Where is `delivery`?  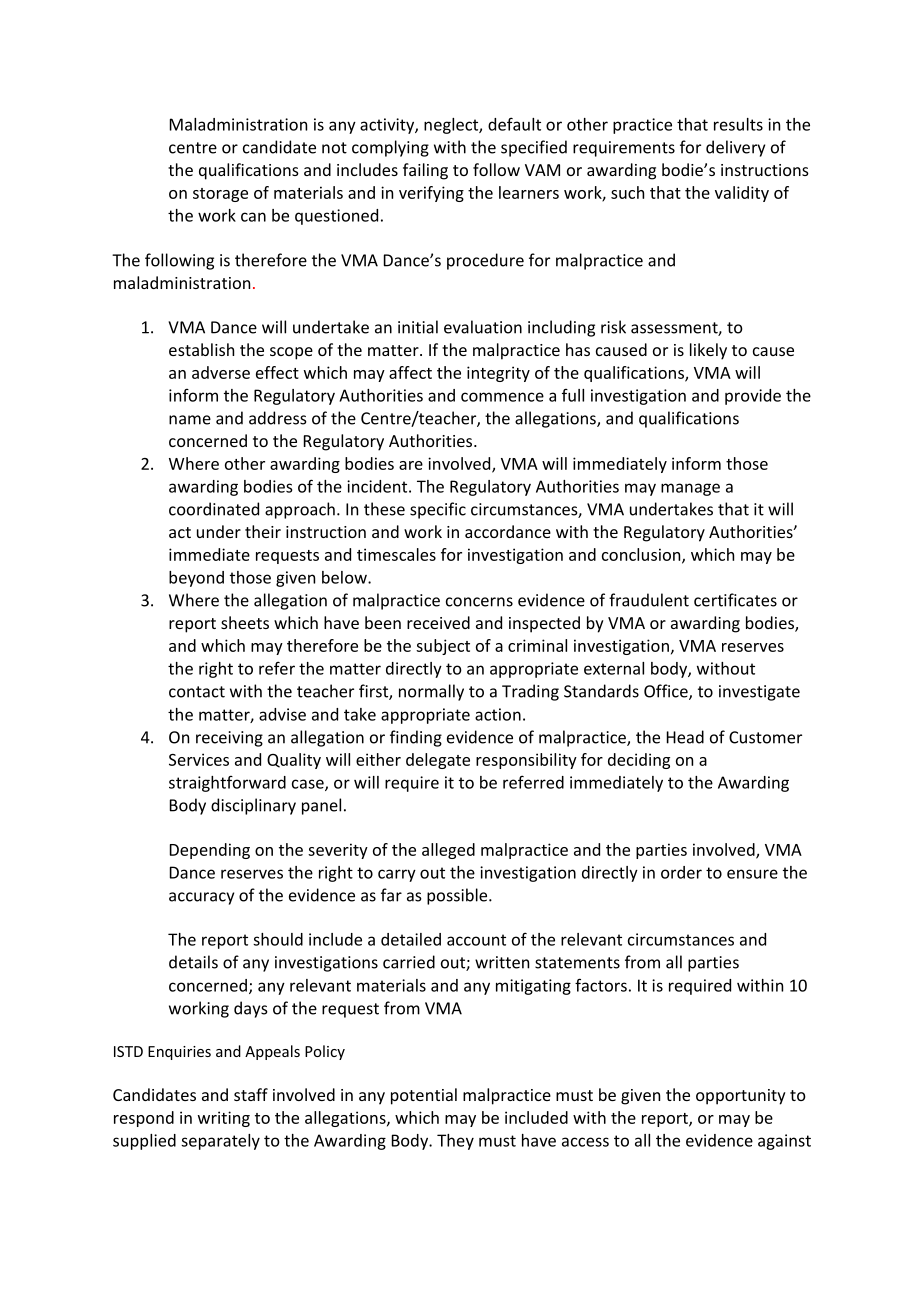 delivery is located at coordinates (735, 148).
